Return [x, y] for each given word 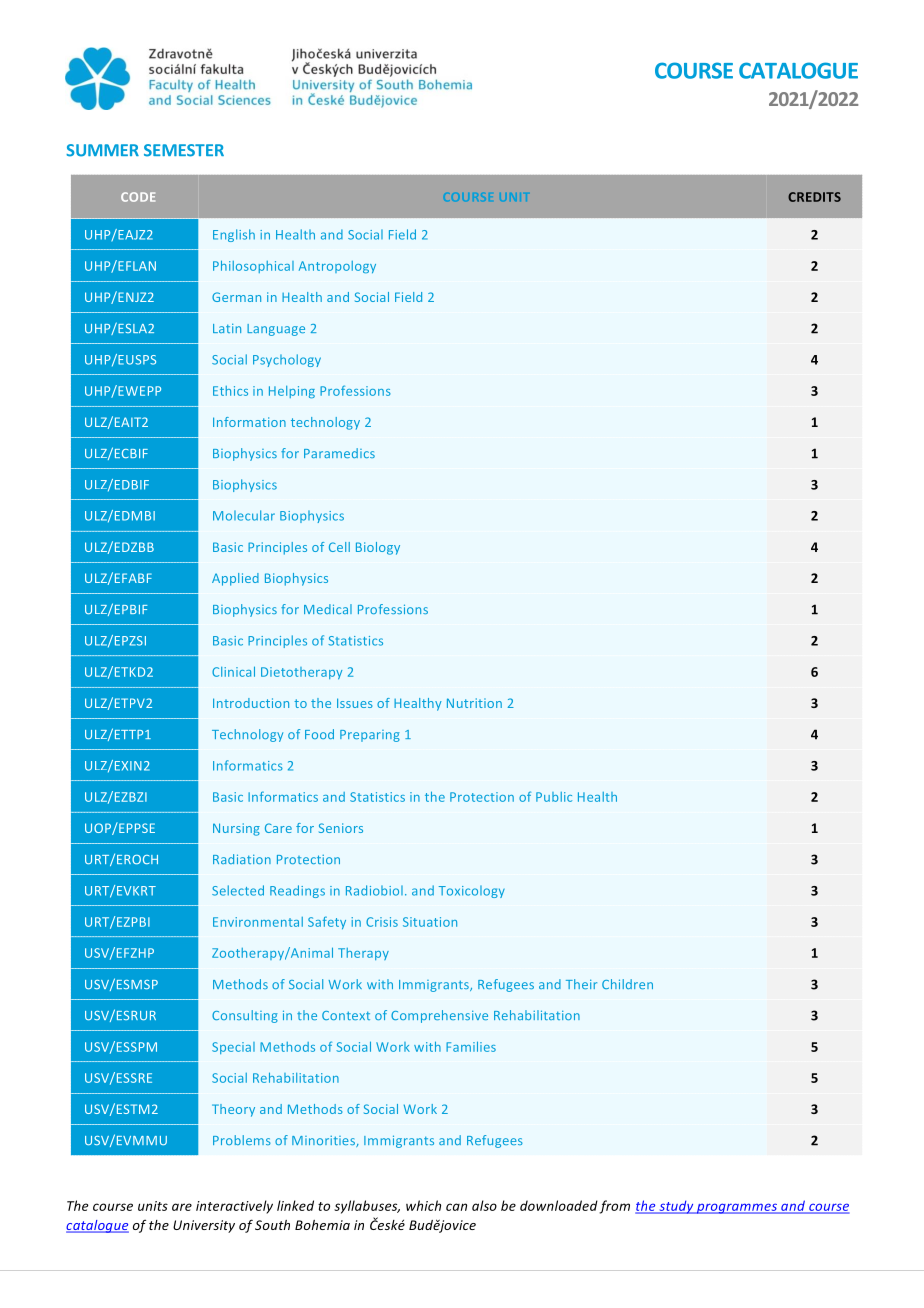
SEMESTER [184, 150]
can [456, 1207]
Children [627, 984]
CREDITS [814, 197]
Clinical [233, 671]
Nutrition [474, 703]
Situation [430, 922]
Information [249, 422]
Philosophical [253, 266]
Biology [378, 548]
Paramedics [339, 453]
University [204, 1226]
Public [554, 797]
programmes [737, 1208]
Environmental [258, 922]
